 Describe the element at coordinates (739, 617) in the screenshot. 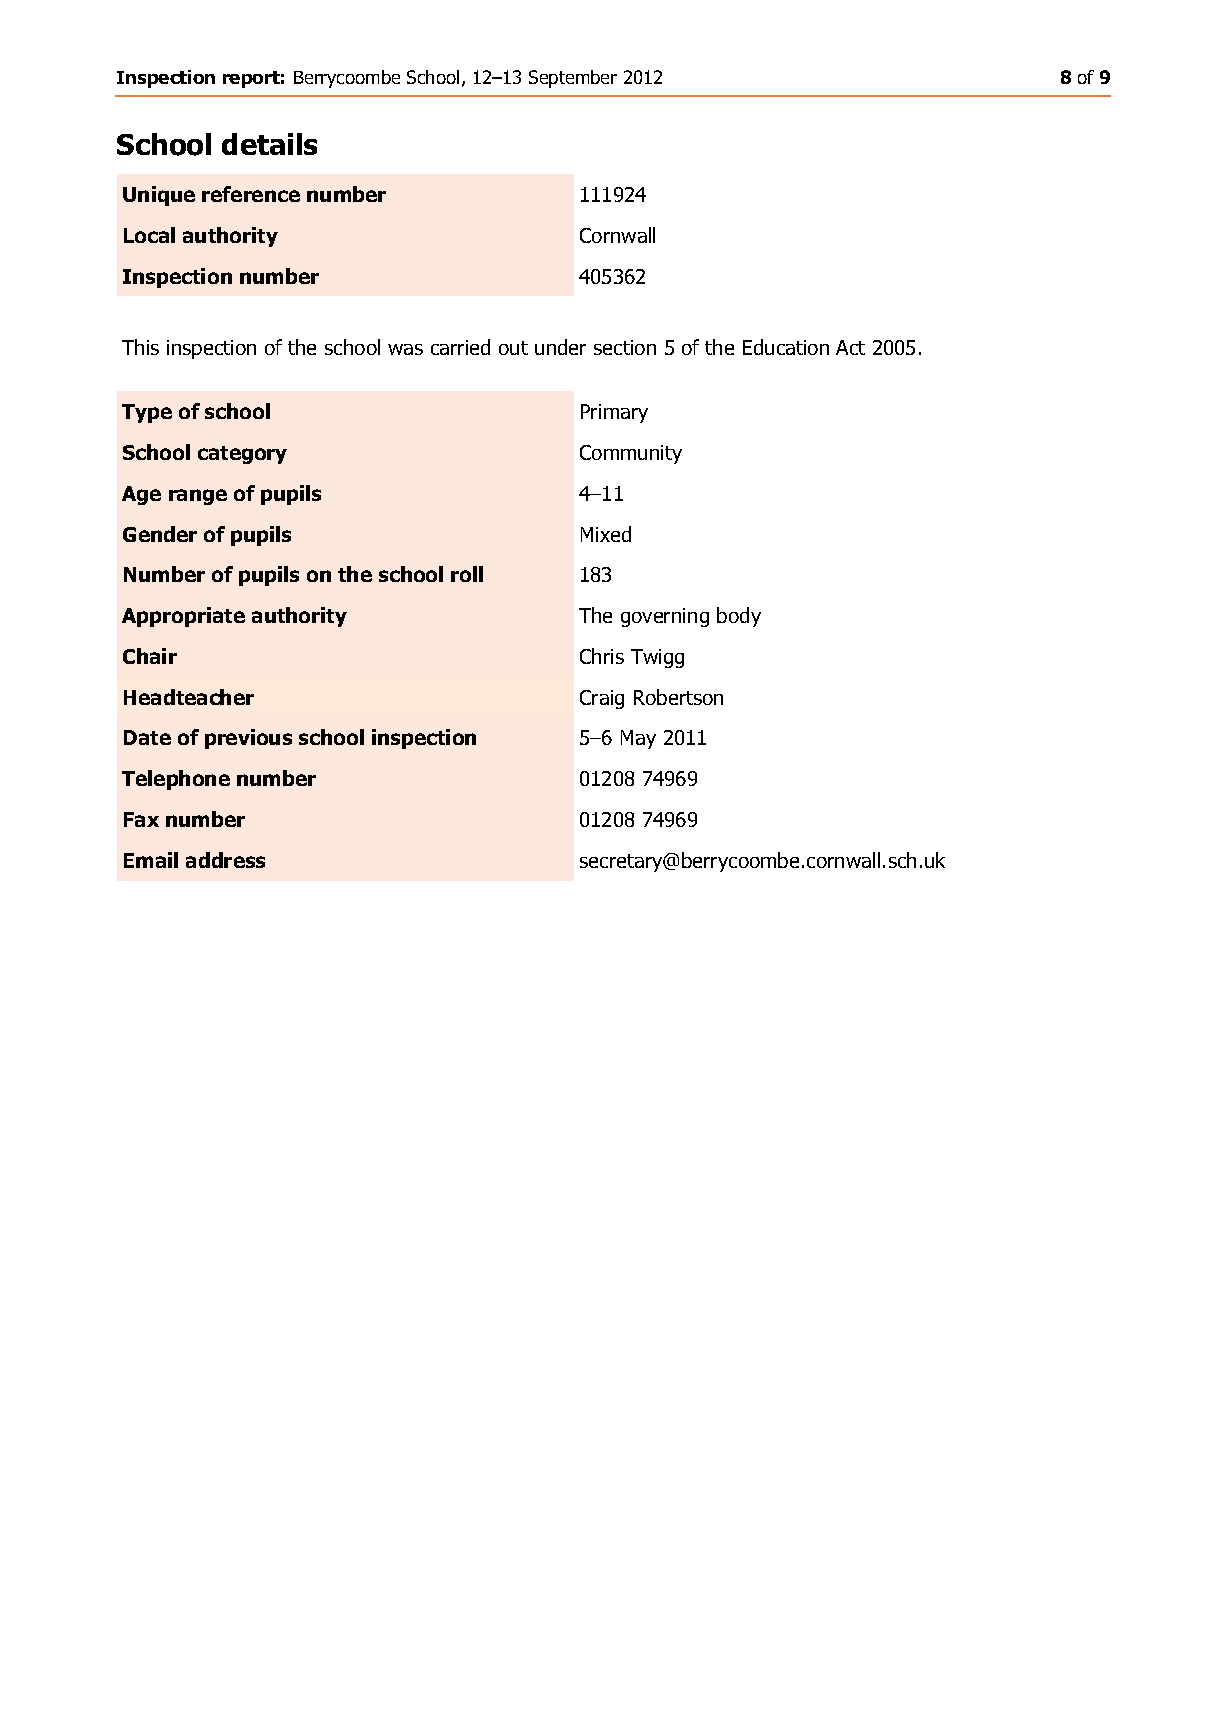

I see `body` at that location.
